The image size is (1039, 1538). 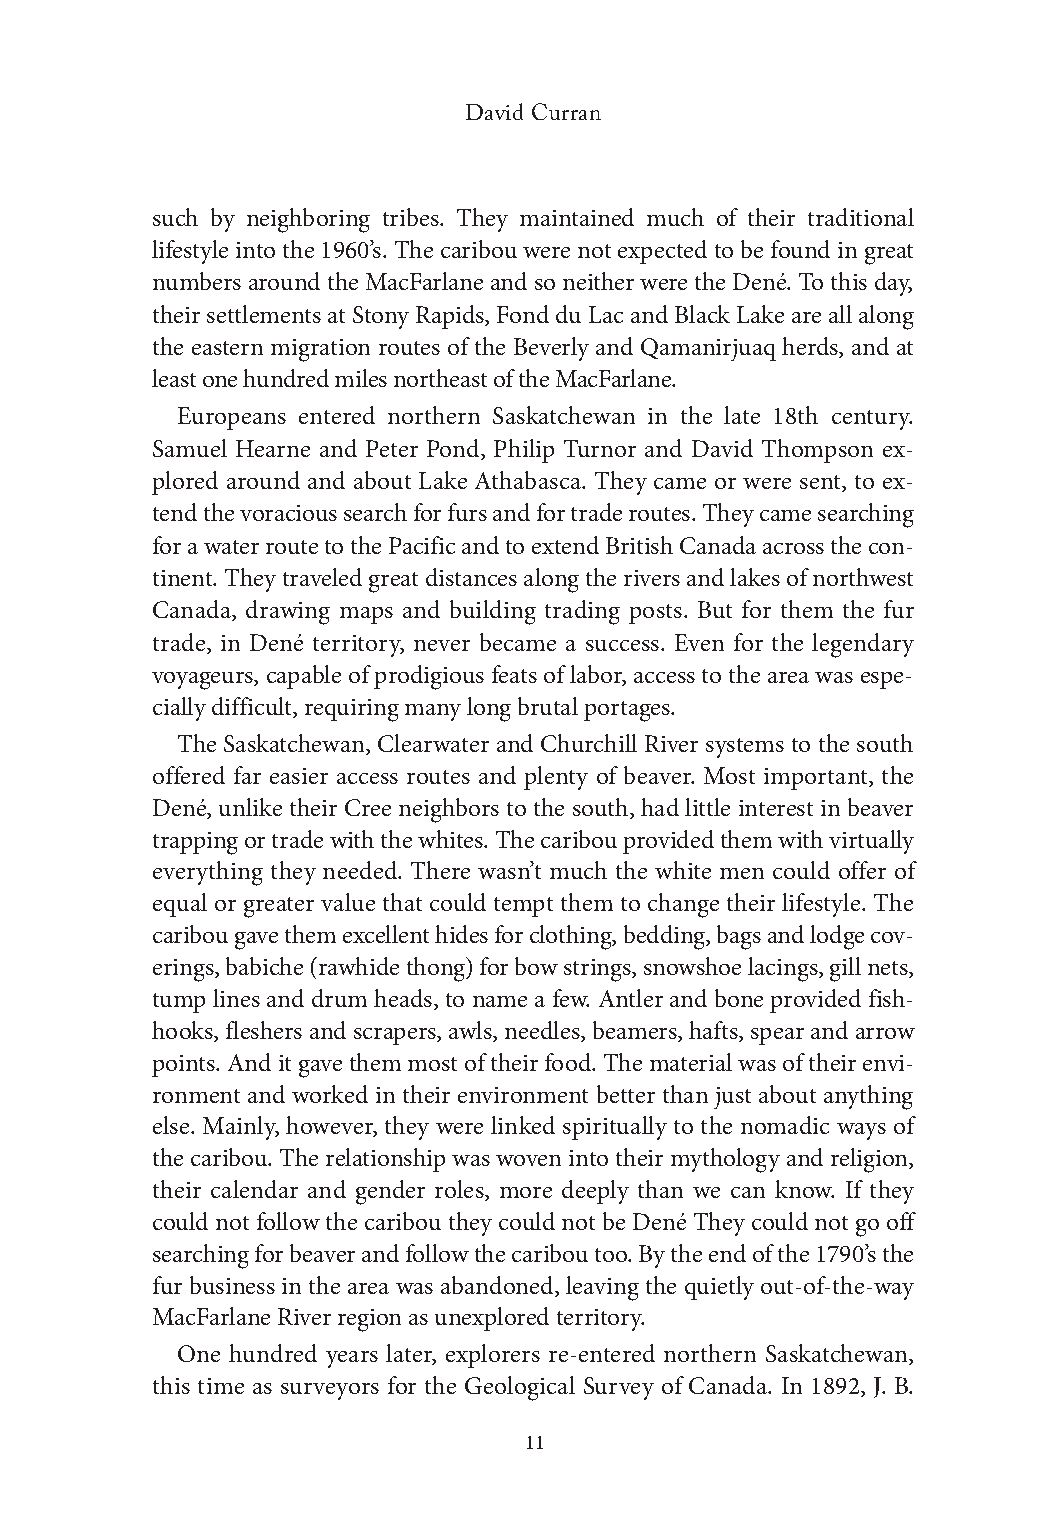 I want to click on distances, so click(x=471, y=577).
